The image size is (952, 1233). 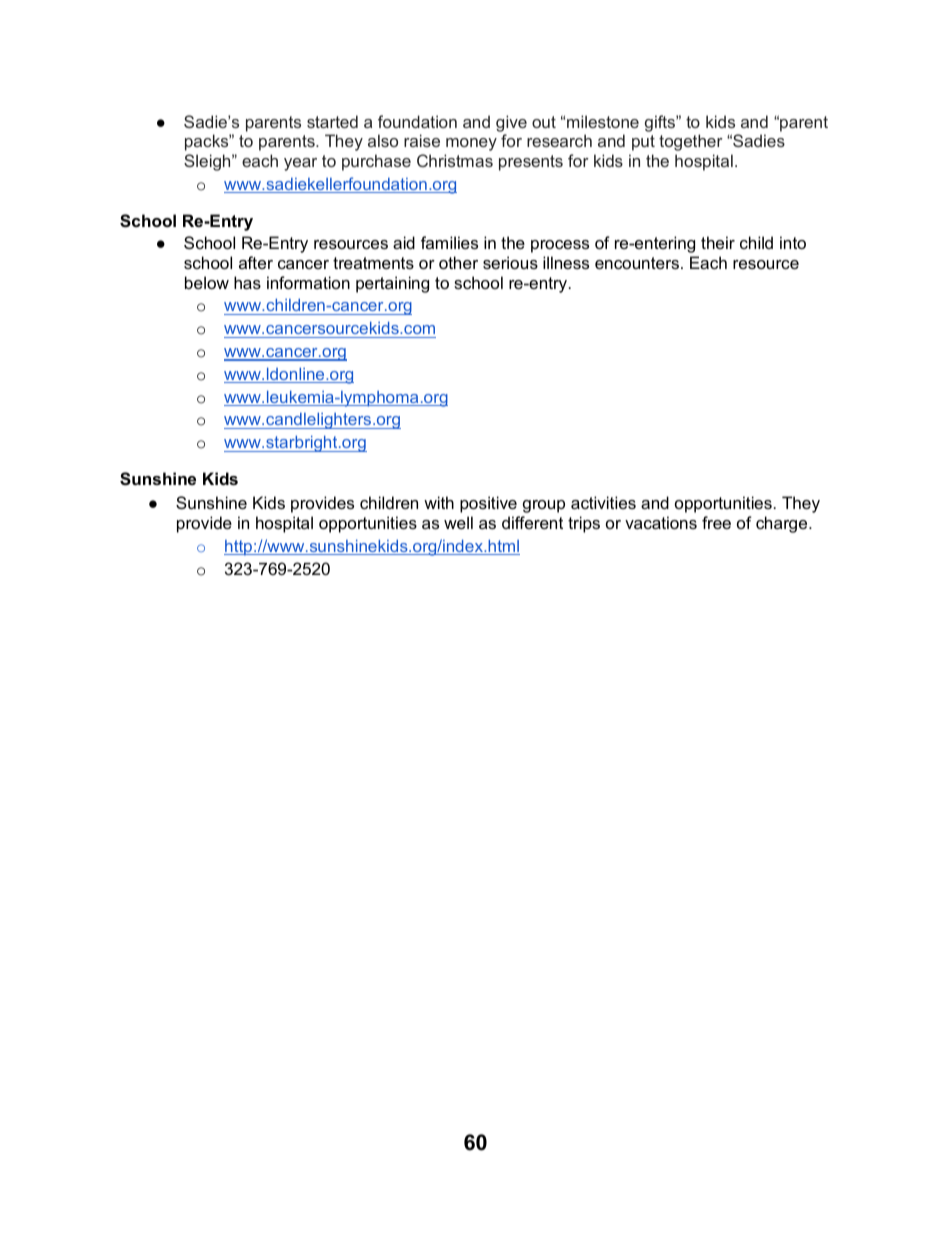 What do you see at coordinates (308, 282) in the document?
I see `information` at bounding box center [308, 282].
